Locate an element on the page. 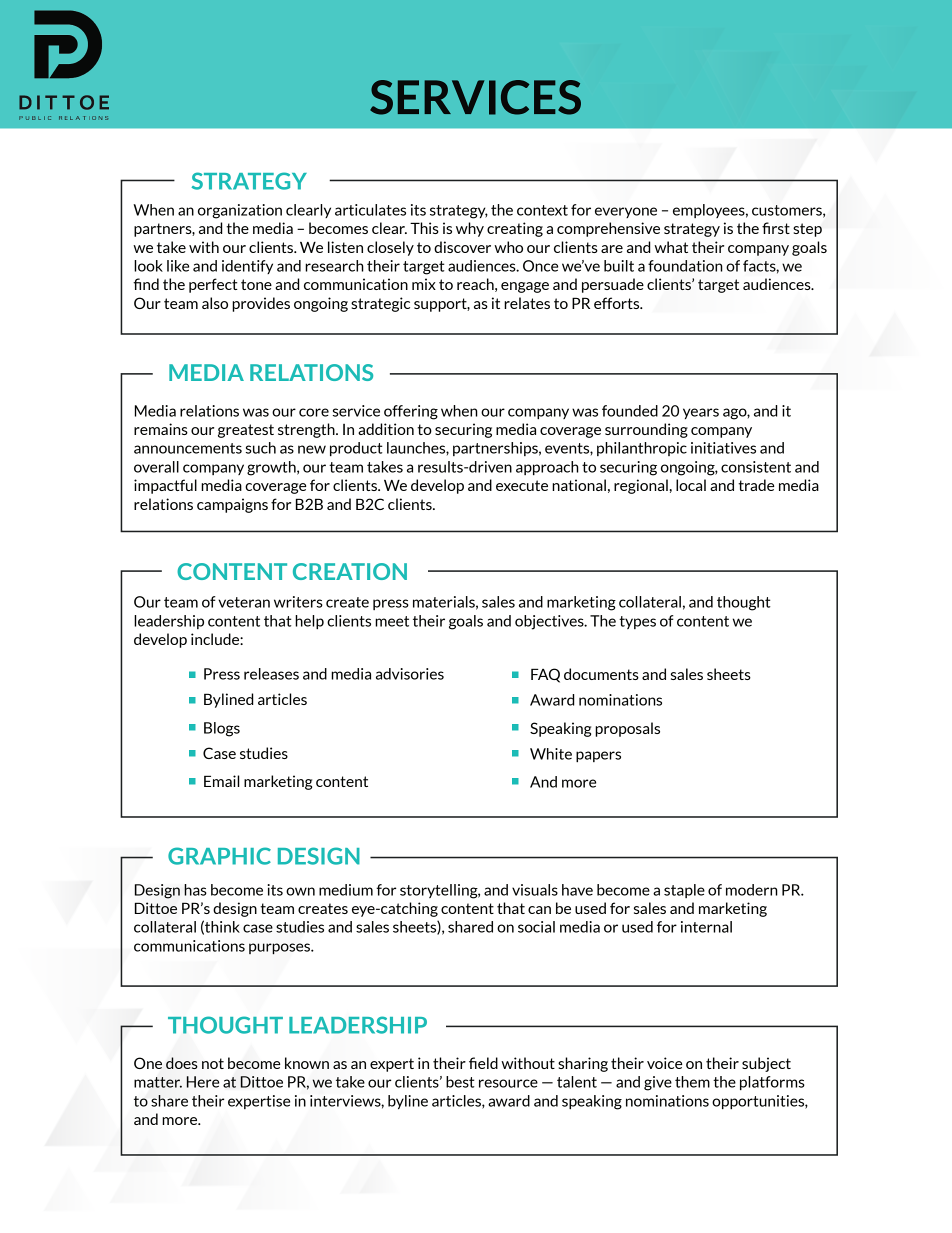 The width and height of the page is (952, 1233). what is located at coordinates (671, 247).
